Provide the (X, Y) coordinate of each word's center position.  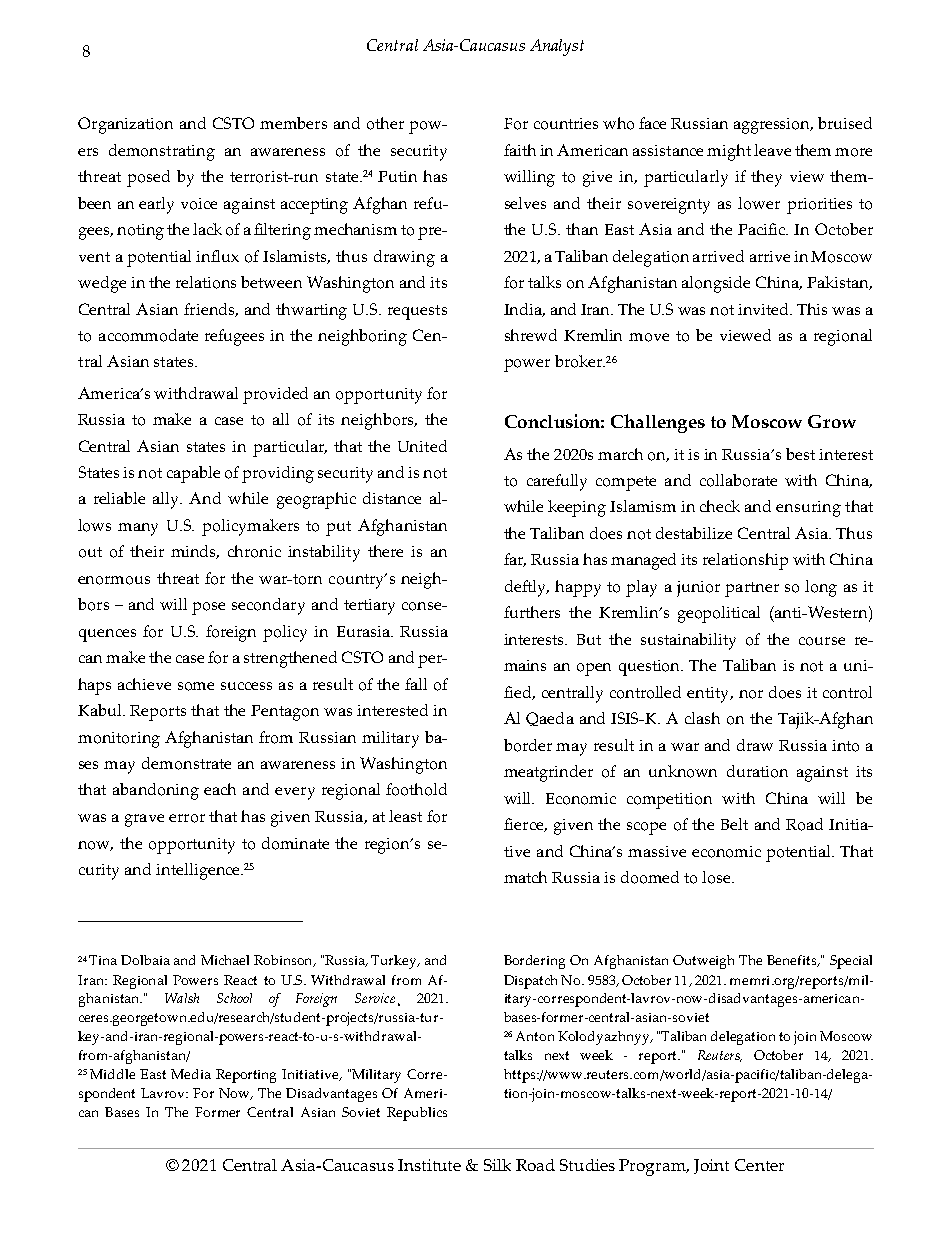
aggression (773, 126)
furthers (532, 612)
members (293, 123)
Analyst (557, 47)
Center (759, 1165)
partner (752, 589)
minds (195, 552)
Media (191, 1074)
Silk (497, 1165)
